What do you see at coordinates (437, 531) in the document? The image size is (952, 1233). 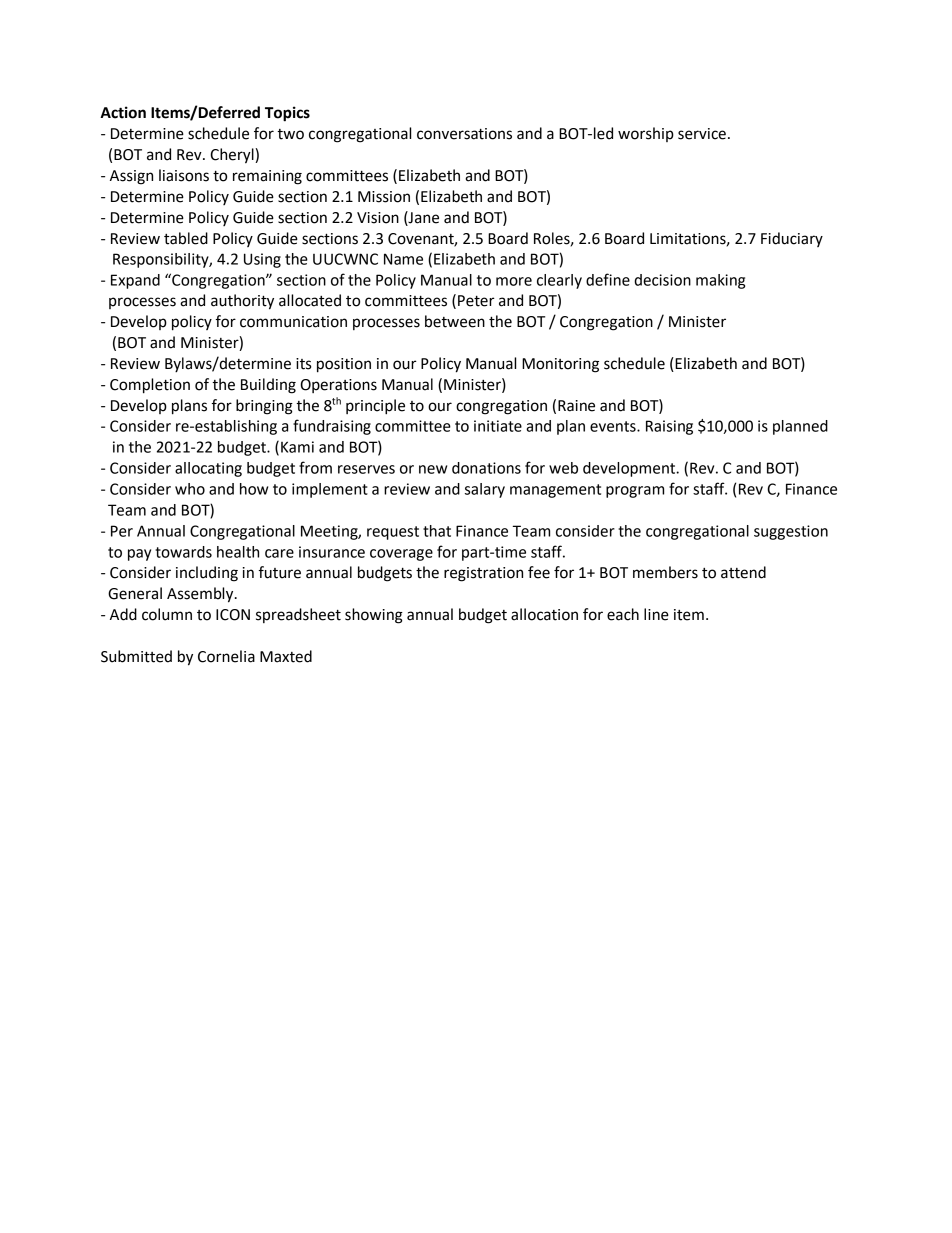 I see `that` at bounding box center [437, 531].
